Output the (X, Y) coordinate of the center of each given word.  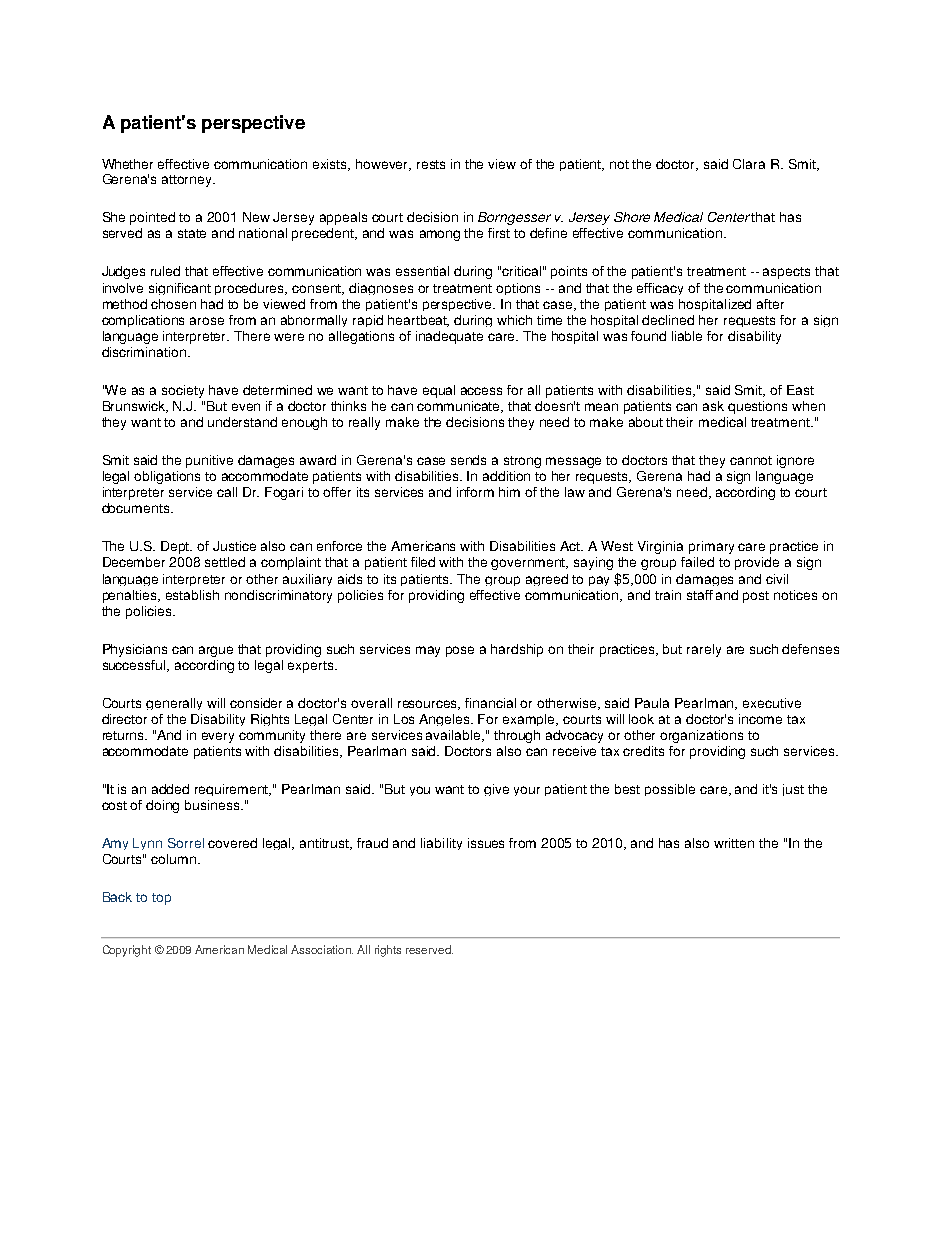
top (161, 899)
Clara (749, 164)
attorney (188, 181)
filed (423, 562)
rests (431, 164)
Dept (176, 547)
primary (711, 547)
